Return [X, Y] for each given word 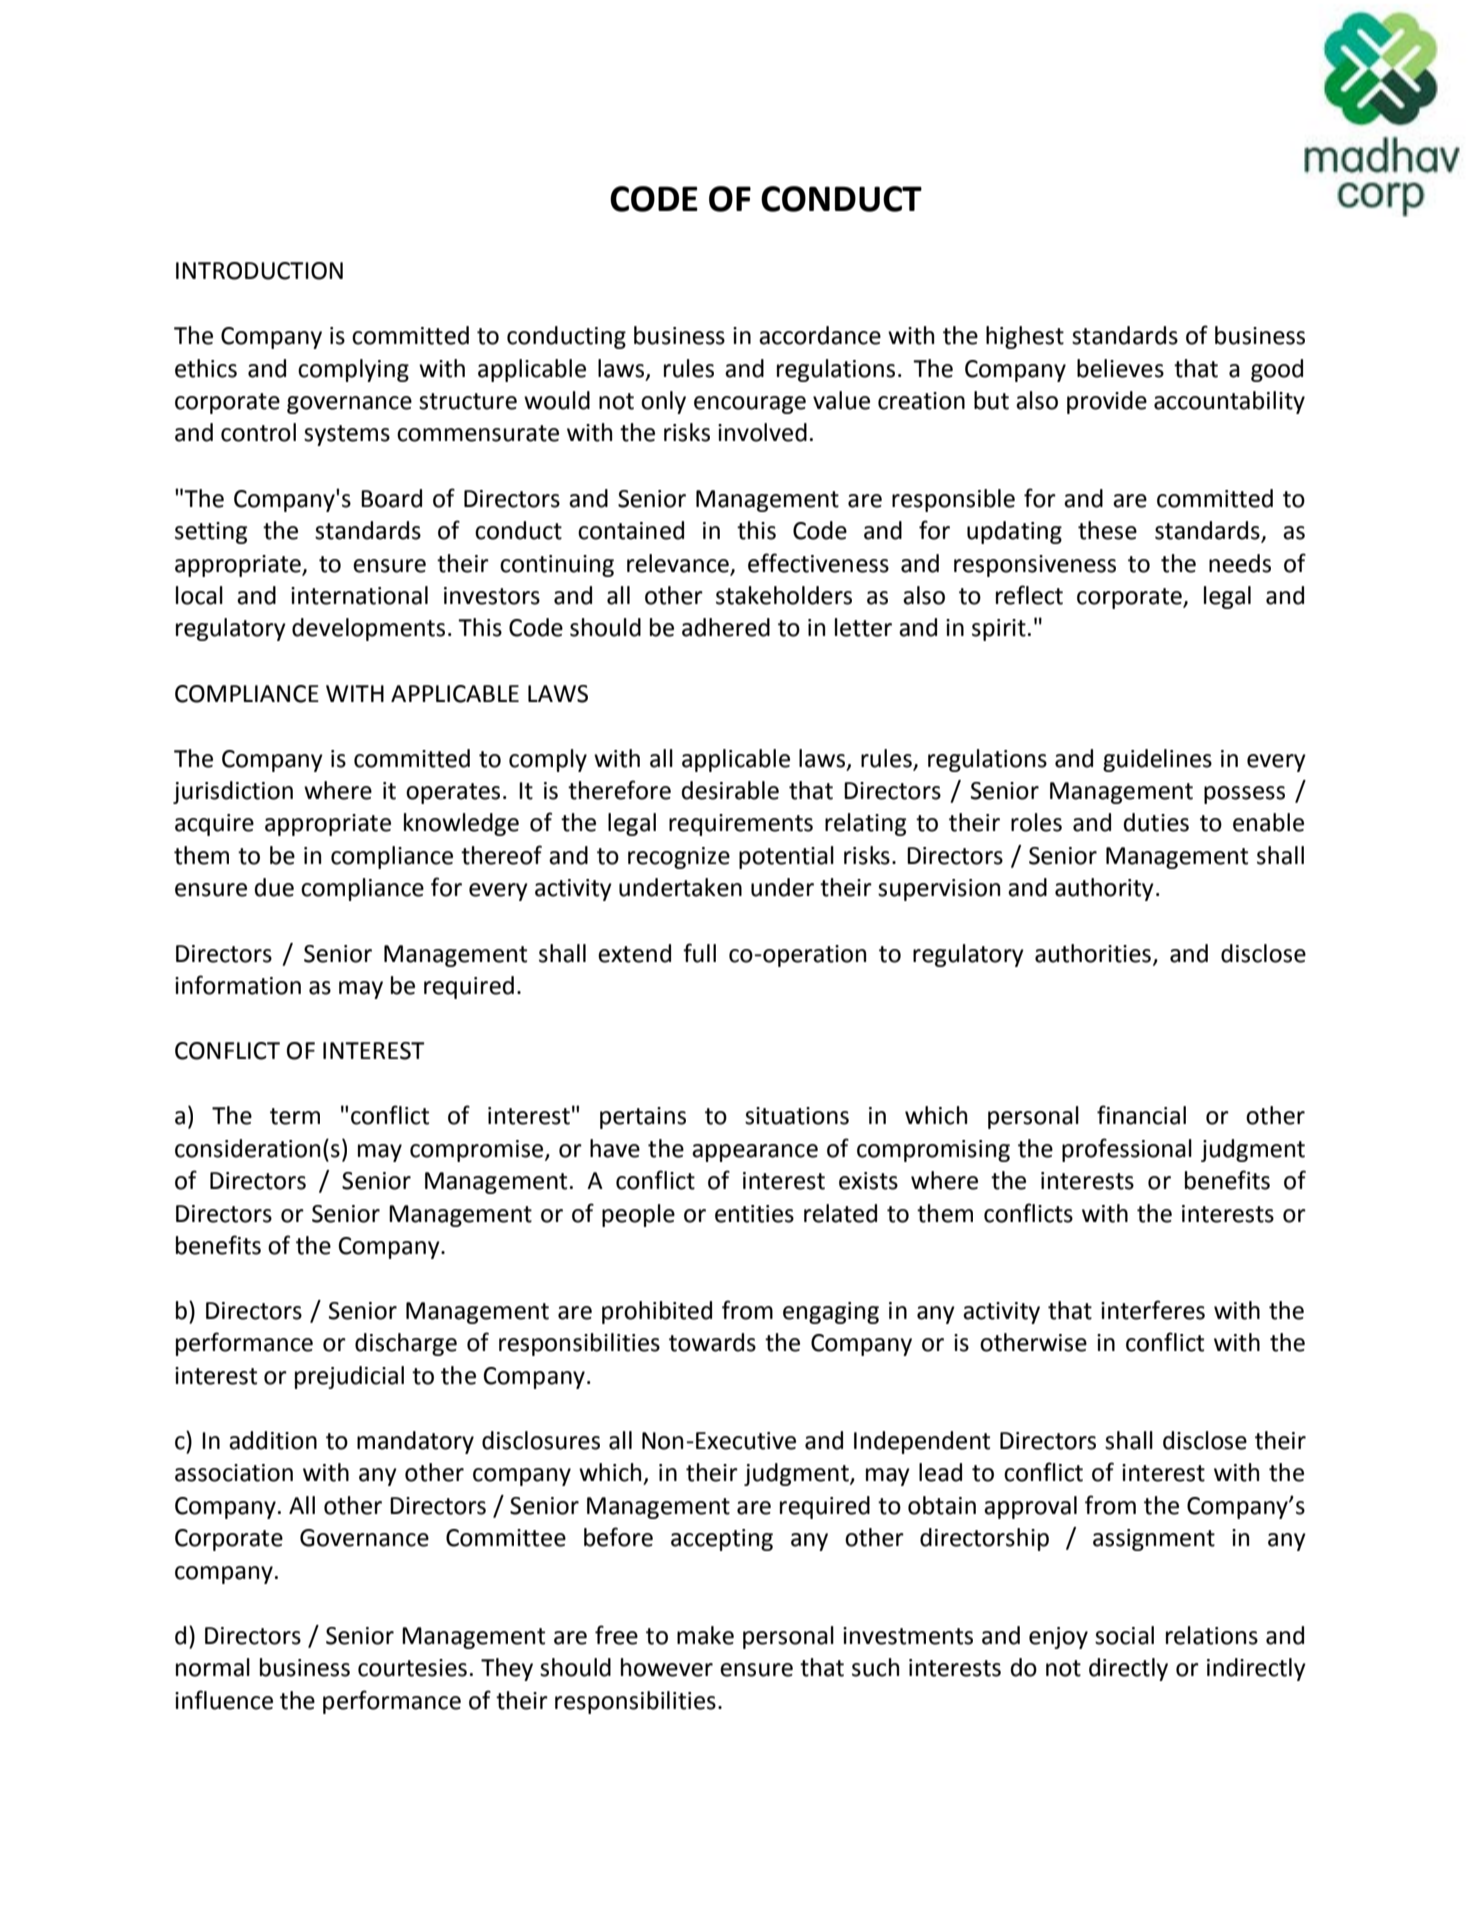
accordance [820, 335]
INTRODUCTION [259, 271]
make [705, 1635]
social [1124, 1635]
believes [1120, 368]
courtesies [412, 1668]
